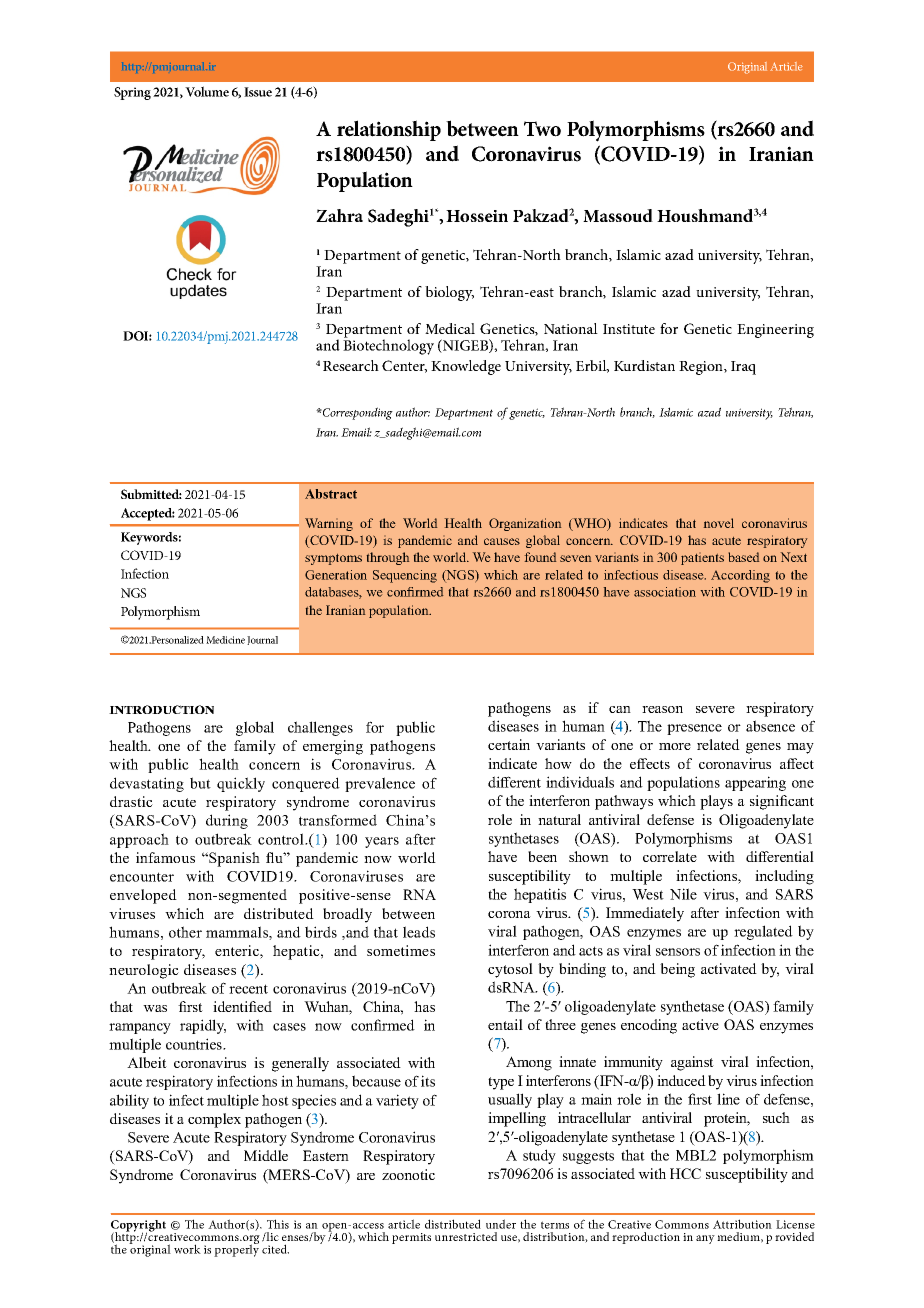 Image resolution: width=924 pixels, height=1308 pixels. Describe the element at coordinates (743, 368) in the page. I see `Iraq` at that location.
